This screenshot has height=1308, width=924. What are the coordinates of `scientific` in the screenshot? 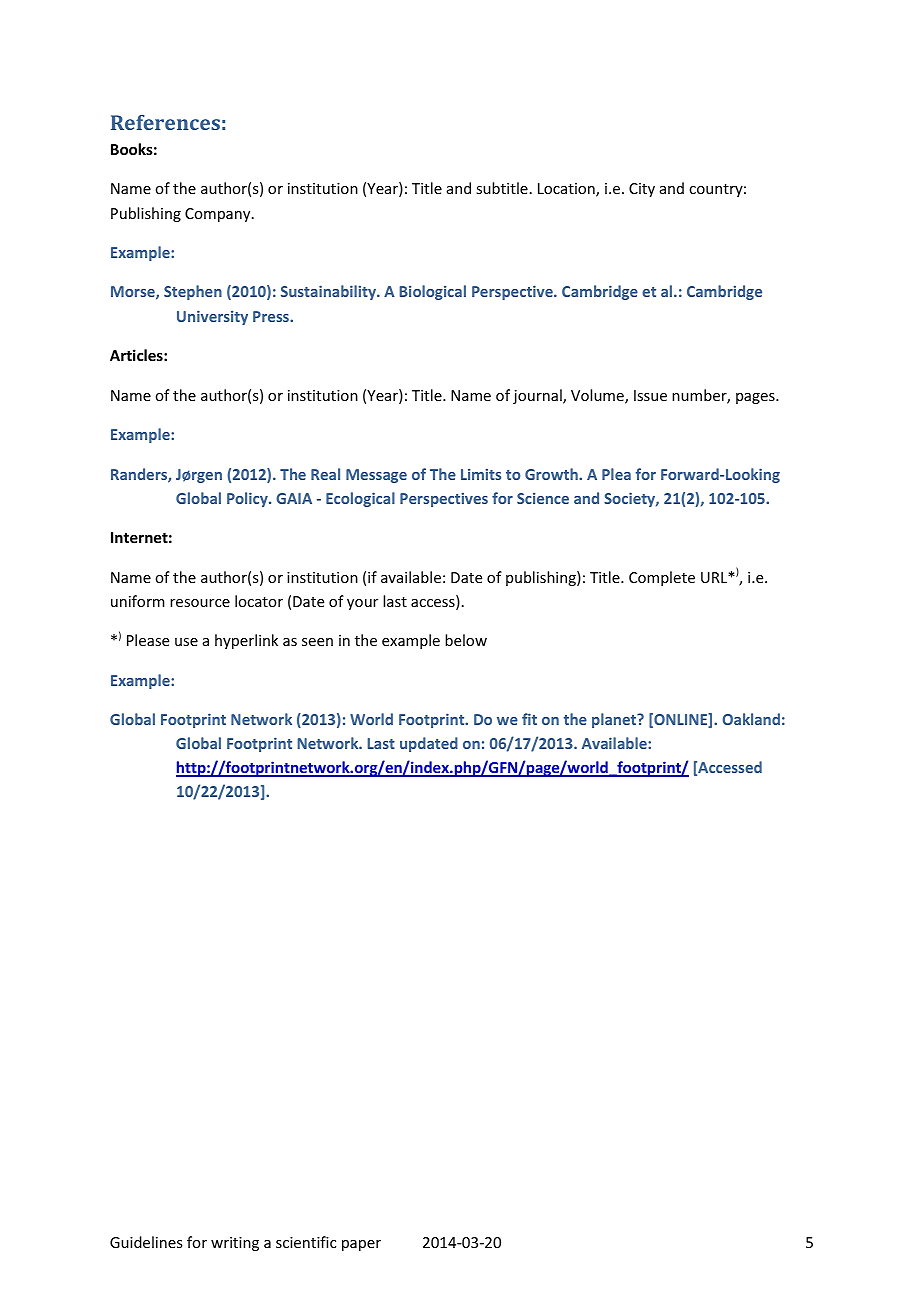 It's located at (306, 1242).
